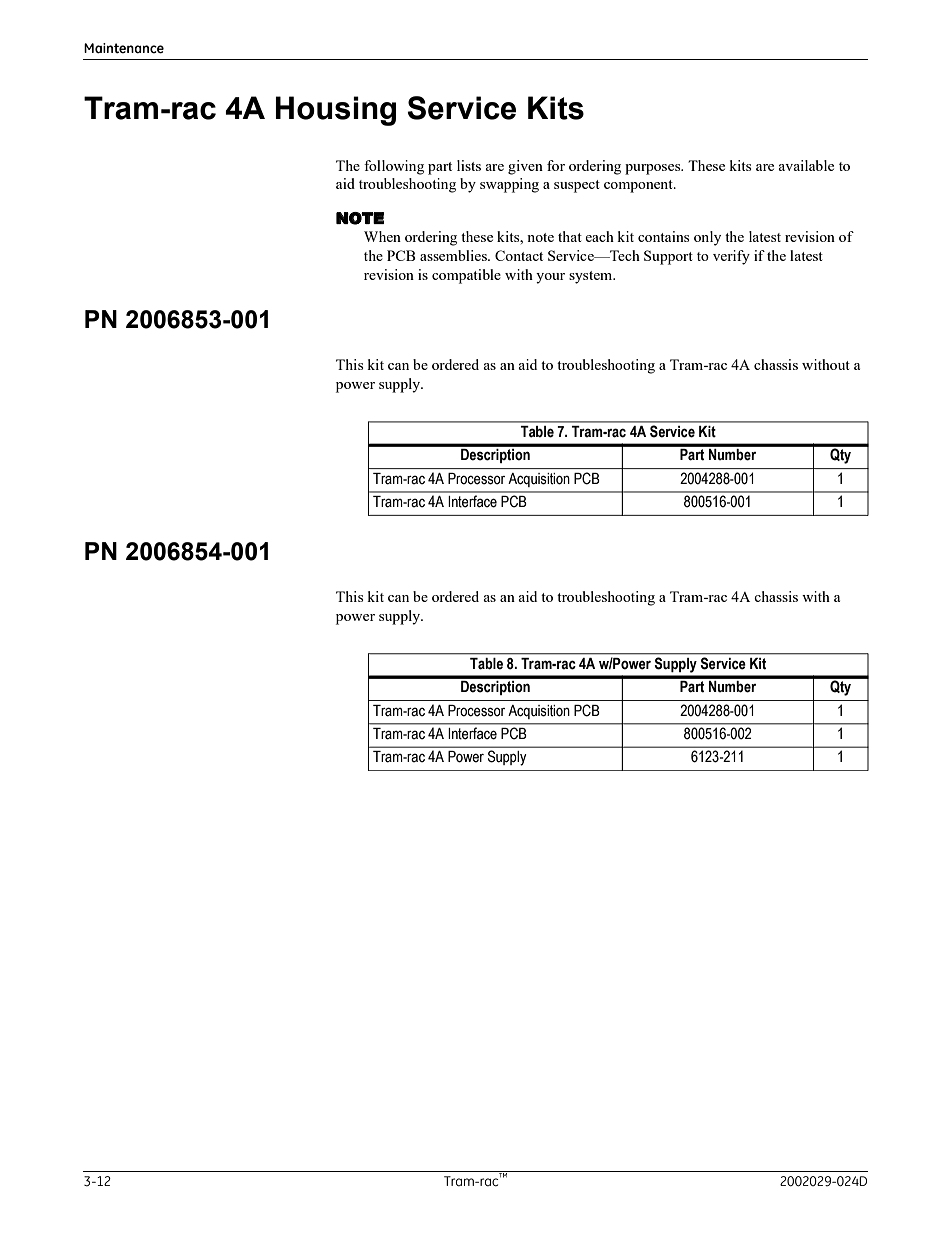  What do you see at coordinates (124, 48) in the page?
I see `Maintenance` at bounding box center [124, 48].
